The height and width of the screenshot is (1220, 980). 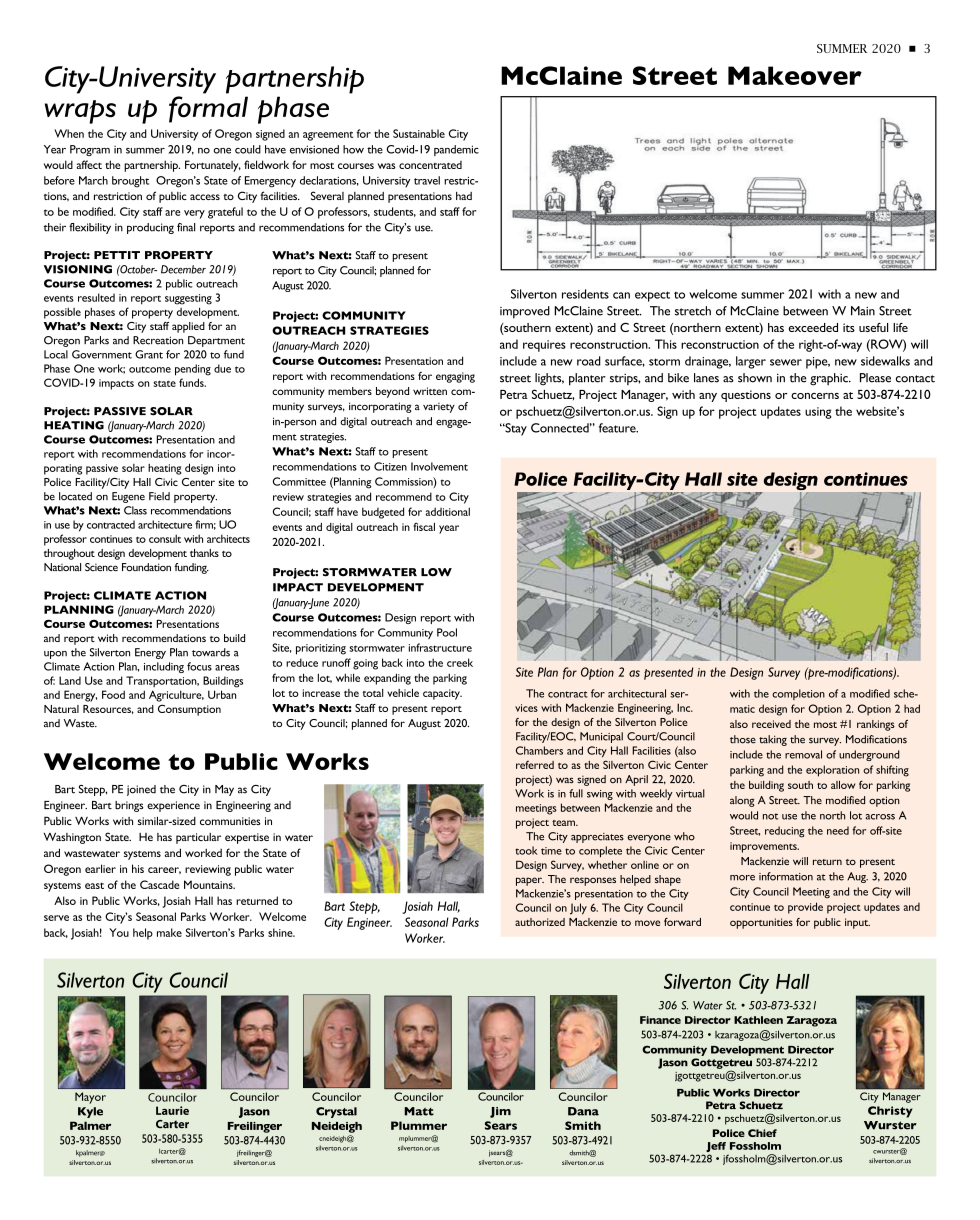 I want to click on Laurie, so click(x=172, y=1110).
